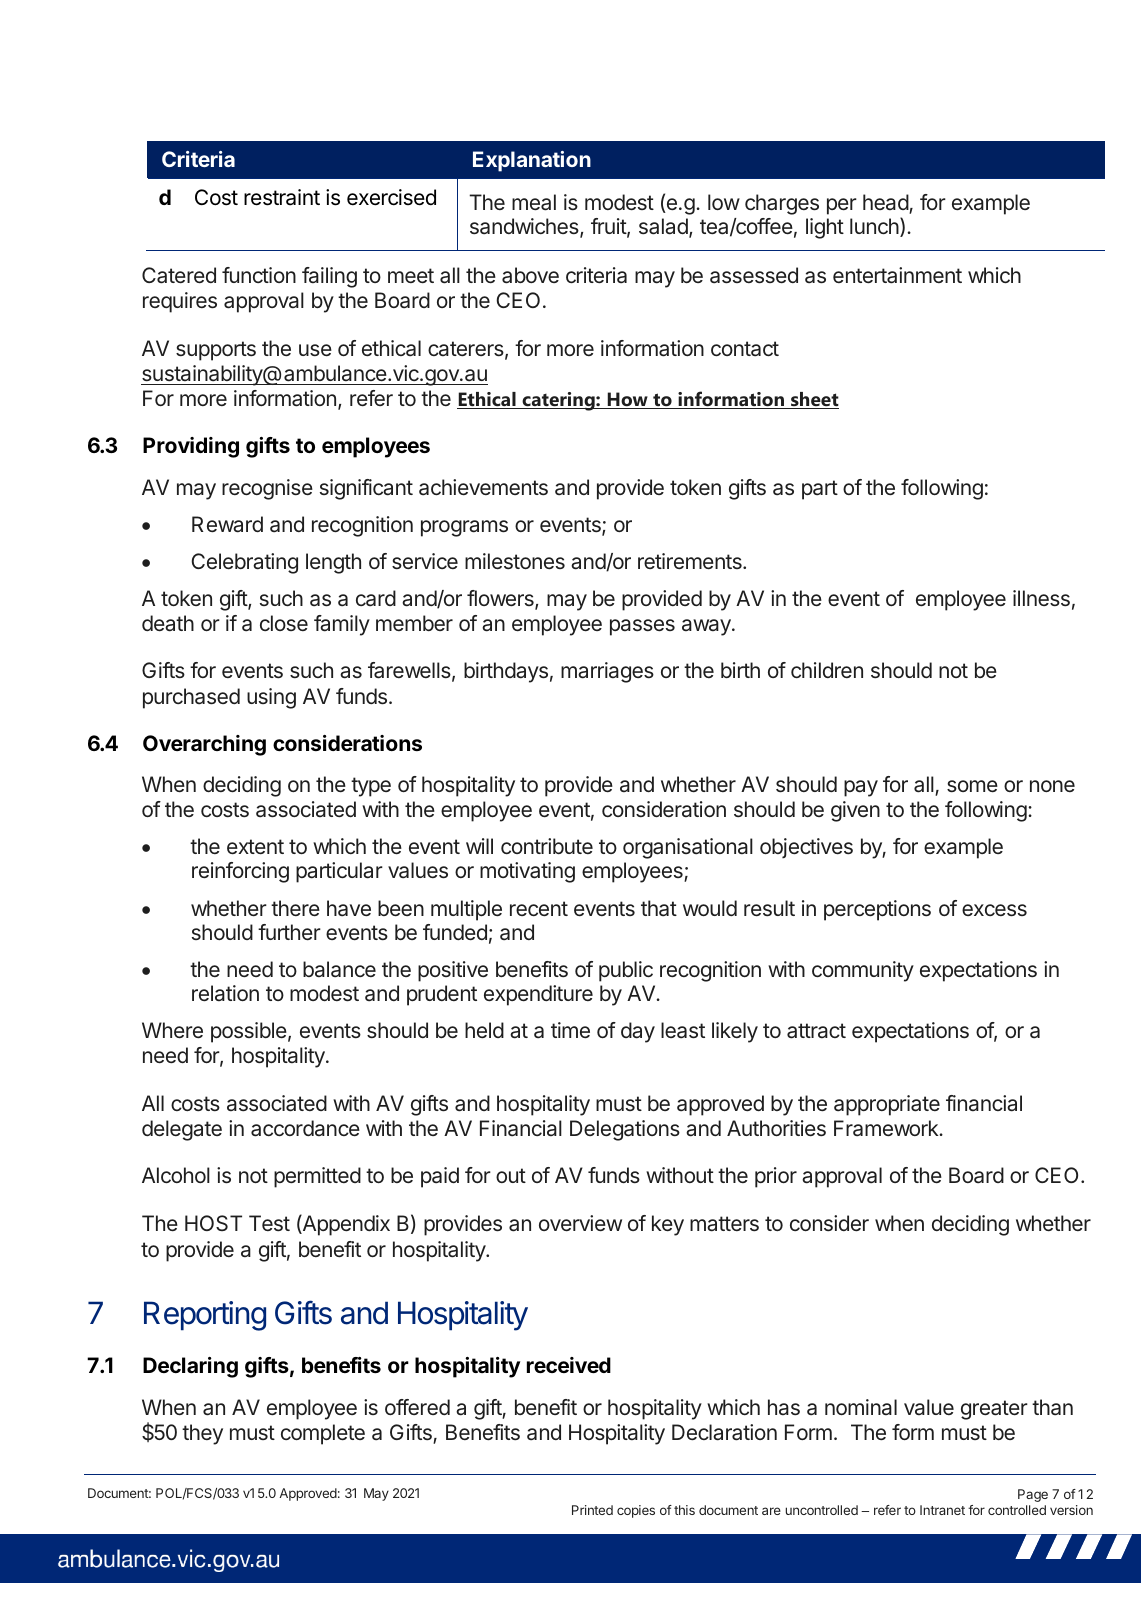 The width and height of the document is (1142, 1615). I want to click on restraint, so click(282, 197).
